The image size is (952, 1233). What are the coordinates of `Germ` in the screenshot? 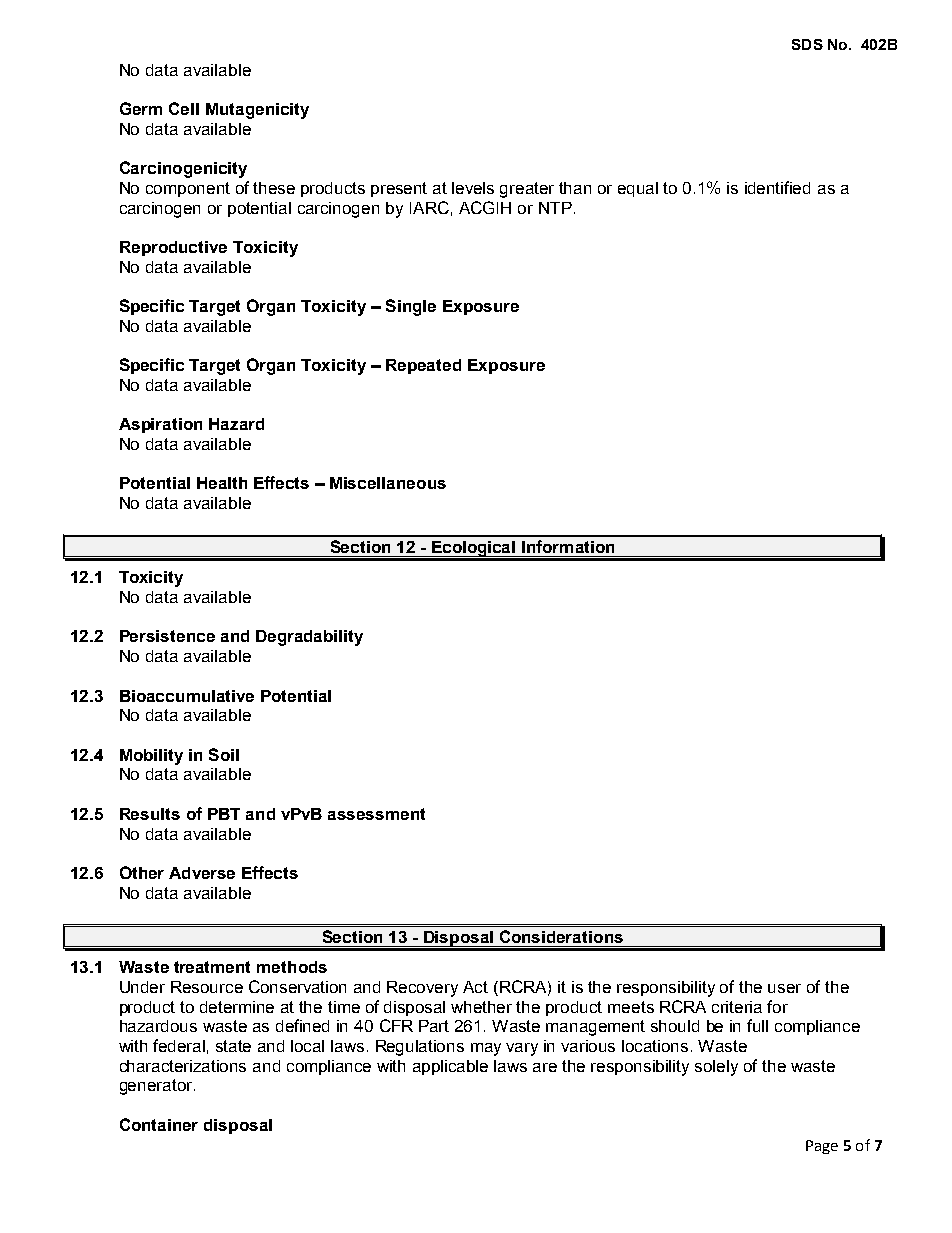 It's located at (141, 108).
